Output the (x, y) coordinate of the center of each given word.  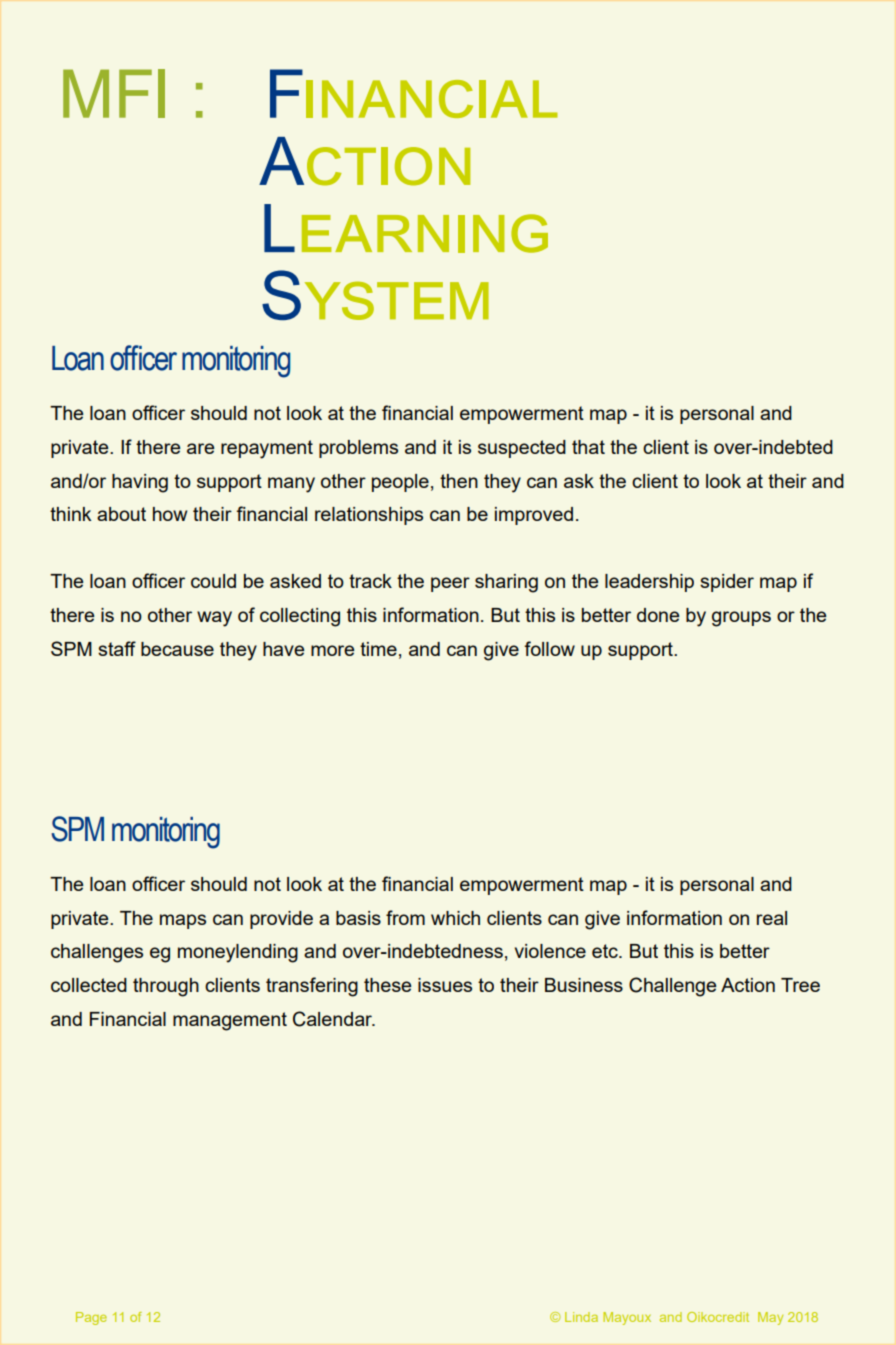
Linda (581, 1317)
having (140, 483)
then (459, 481)
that (588, 447)
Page (91, 1318)
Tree (800, 985)
